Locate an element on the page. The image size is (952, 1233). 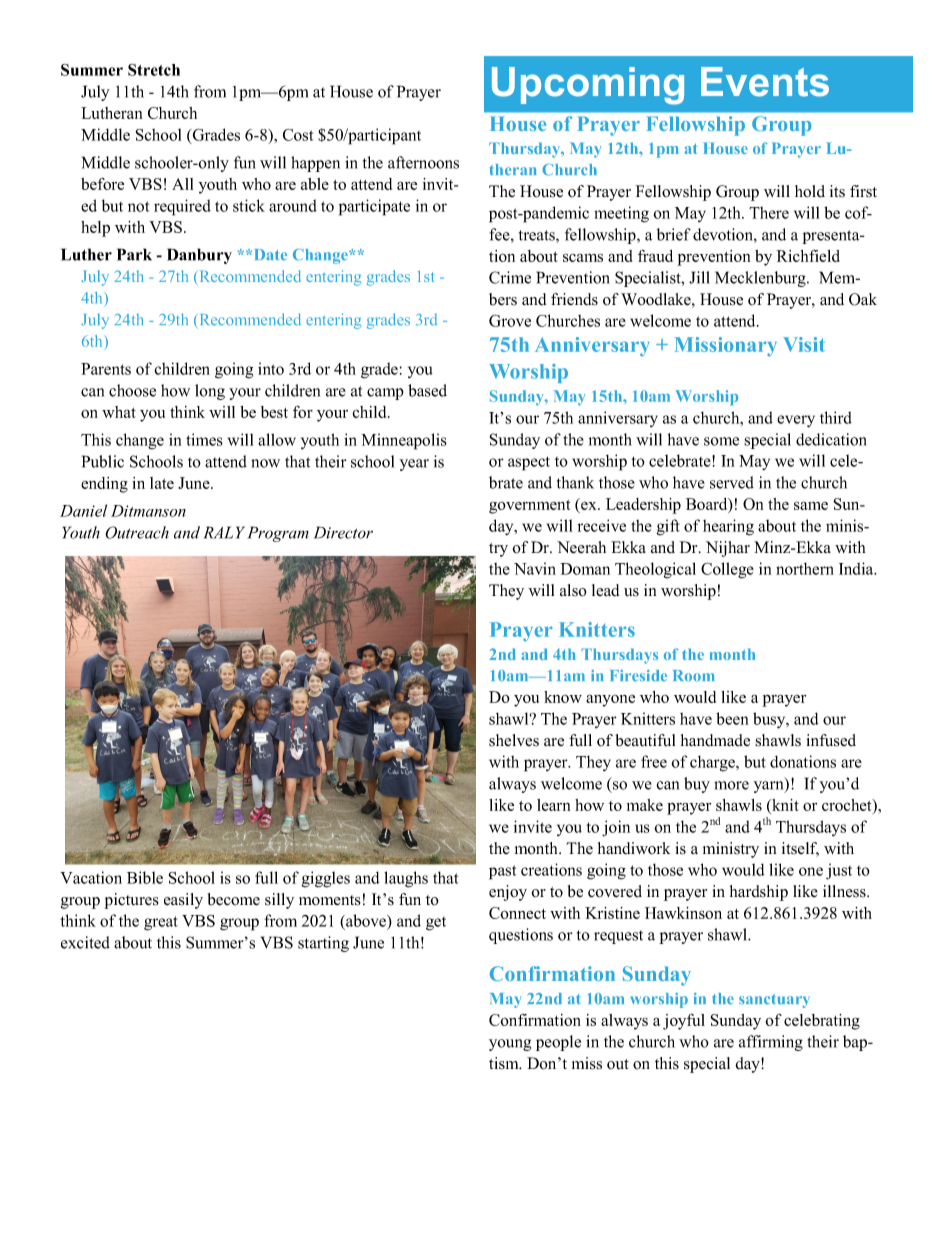
Events is located at coordinates (765, 82).
